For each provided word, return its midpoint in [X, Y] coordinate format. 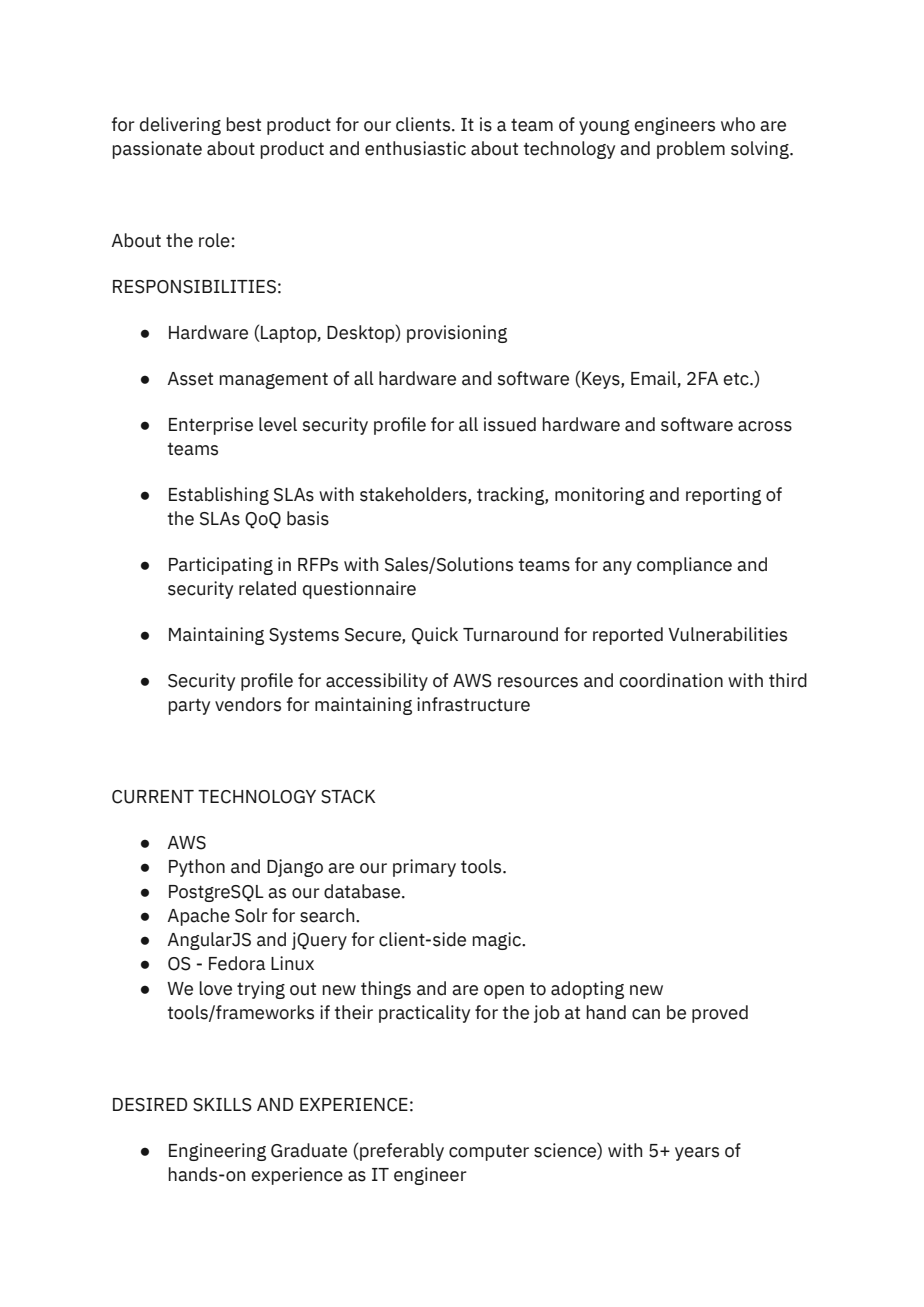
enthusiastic [415, 148]
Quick [435, 636]
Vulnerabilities [727, 634]
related [267, 588]
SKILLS [222, 1105]
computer [489, 1152]
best [243, 124]
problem [691, 150]
